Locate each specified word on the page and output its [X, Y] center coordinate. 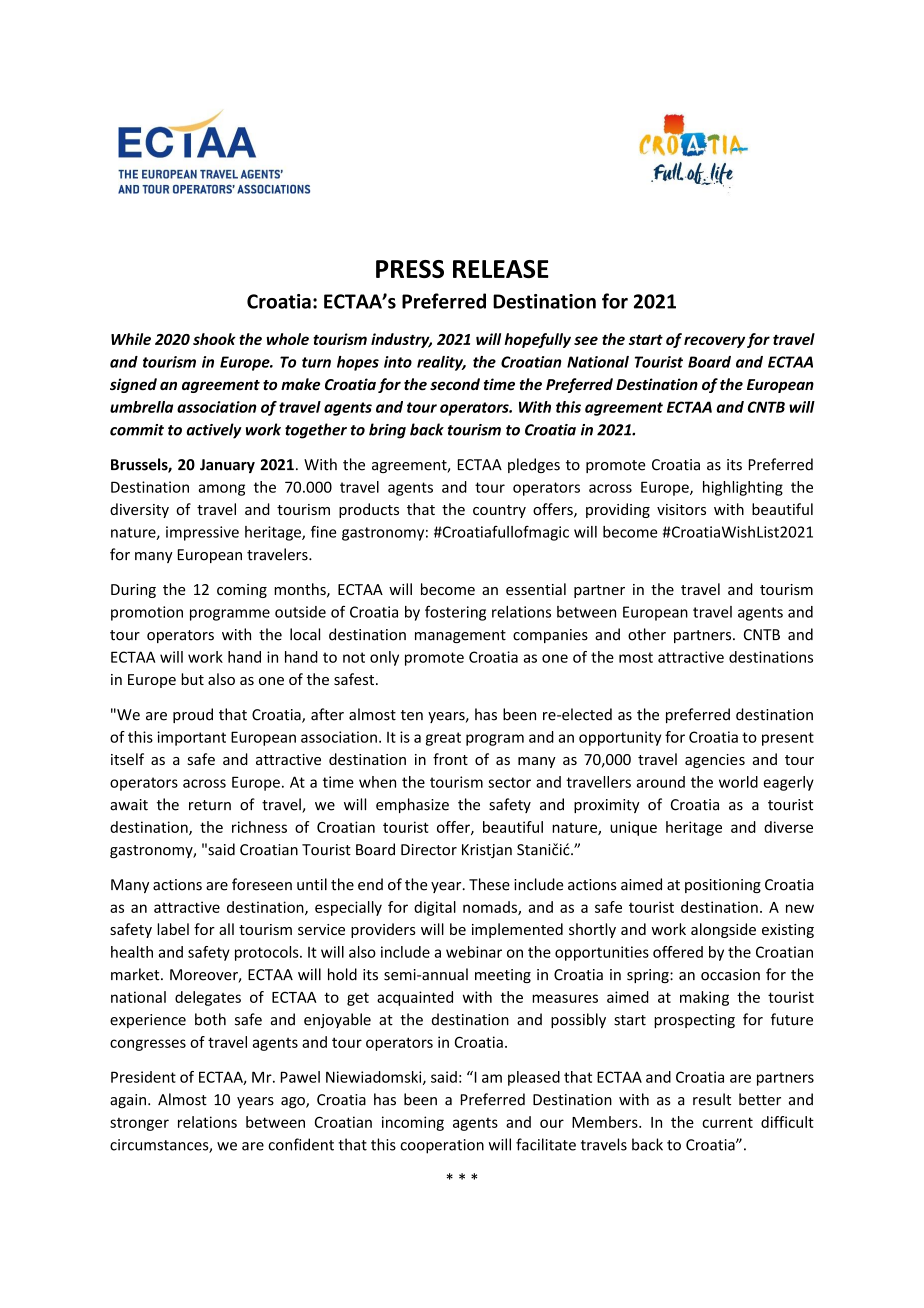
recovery [714, 342]
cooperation [442, 1146]
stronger [139, 1124]
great [443, 739]
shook [214, 339]
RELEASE [501, 269]
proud [193, 715]
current [727, 1122]
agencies [715, 761]
